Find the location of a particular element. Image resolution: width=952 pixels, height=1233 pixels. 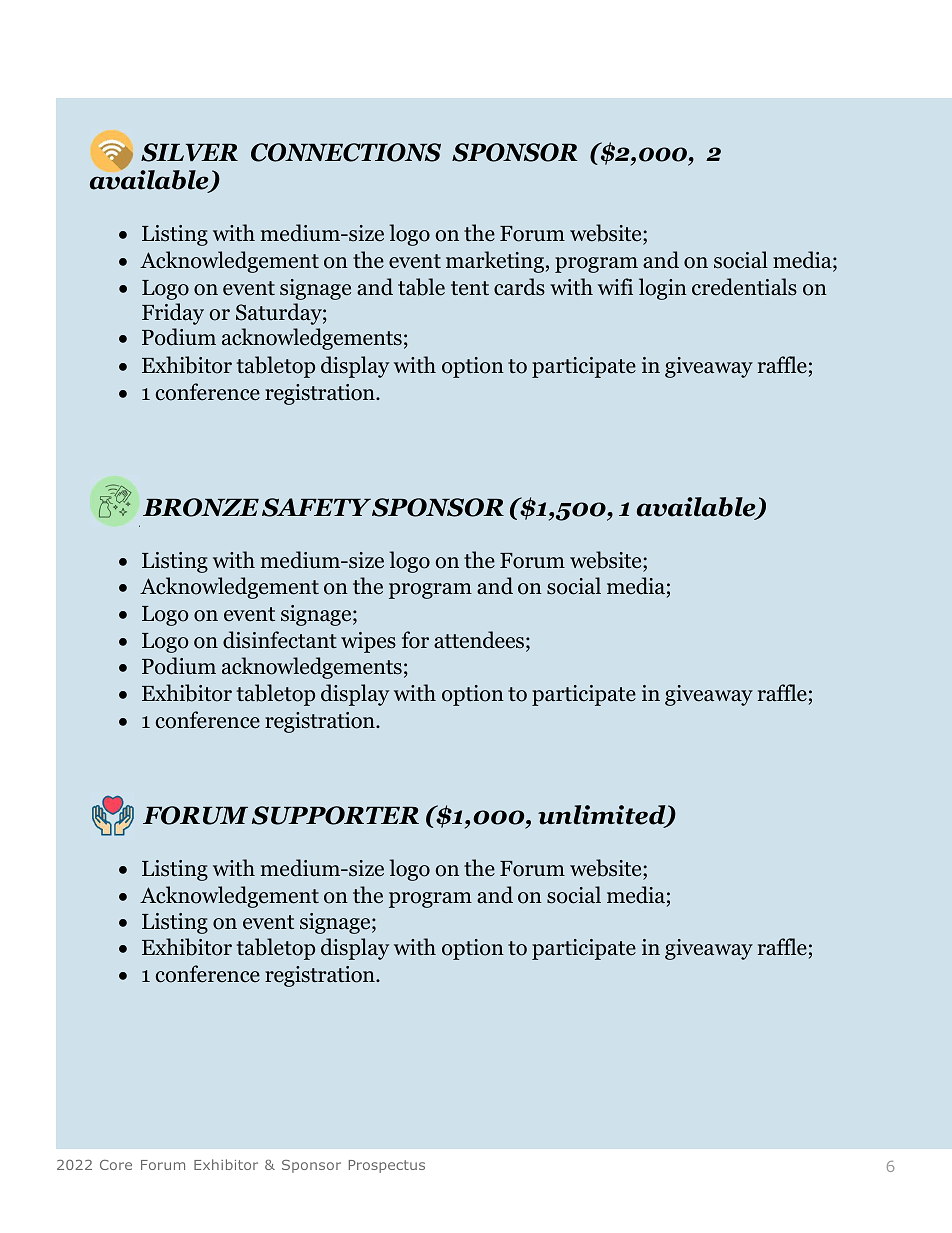

SUPPORTER is located at coordinates (335, 815).
